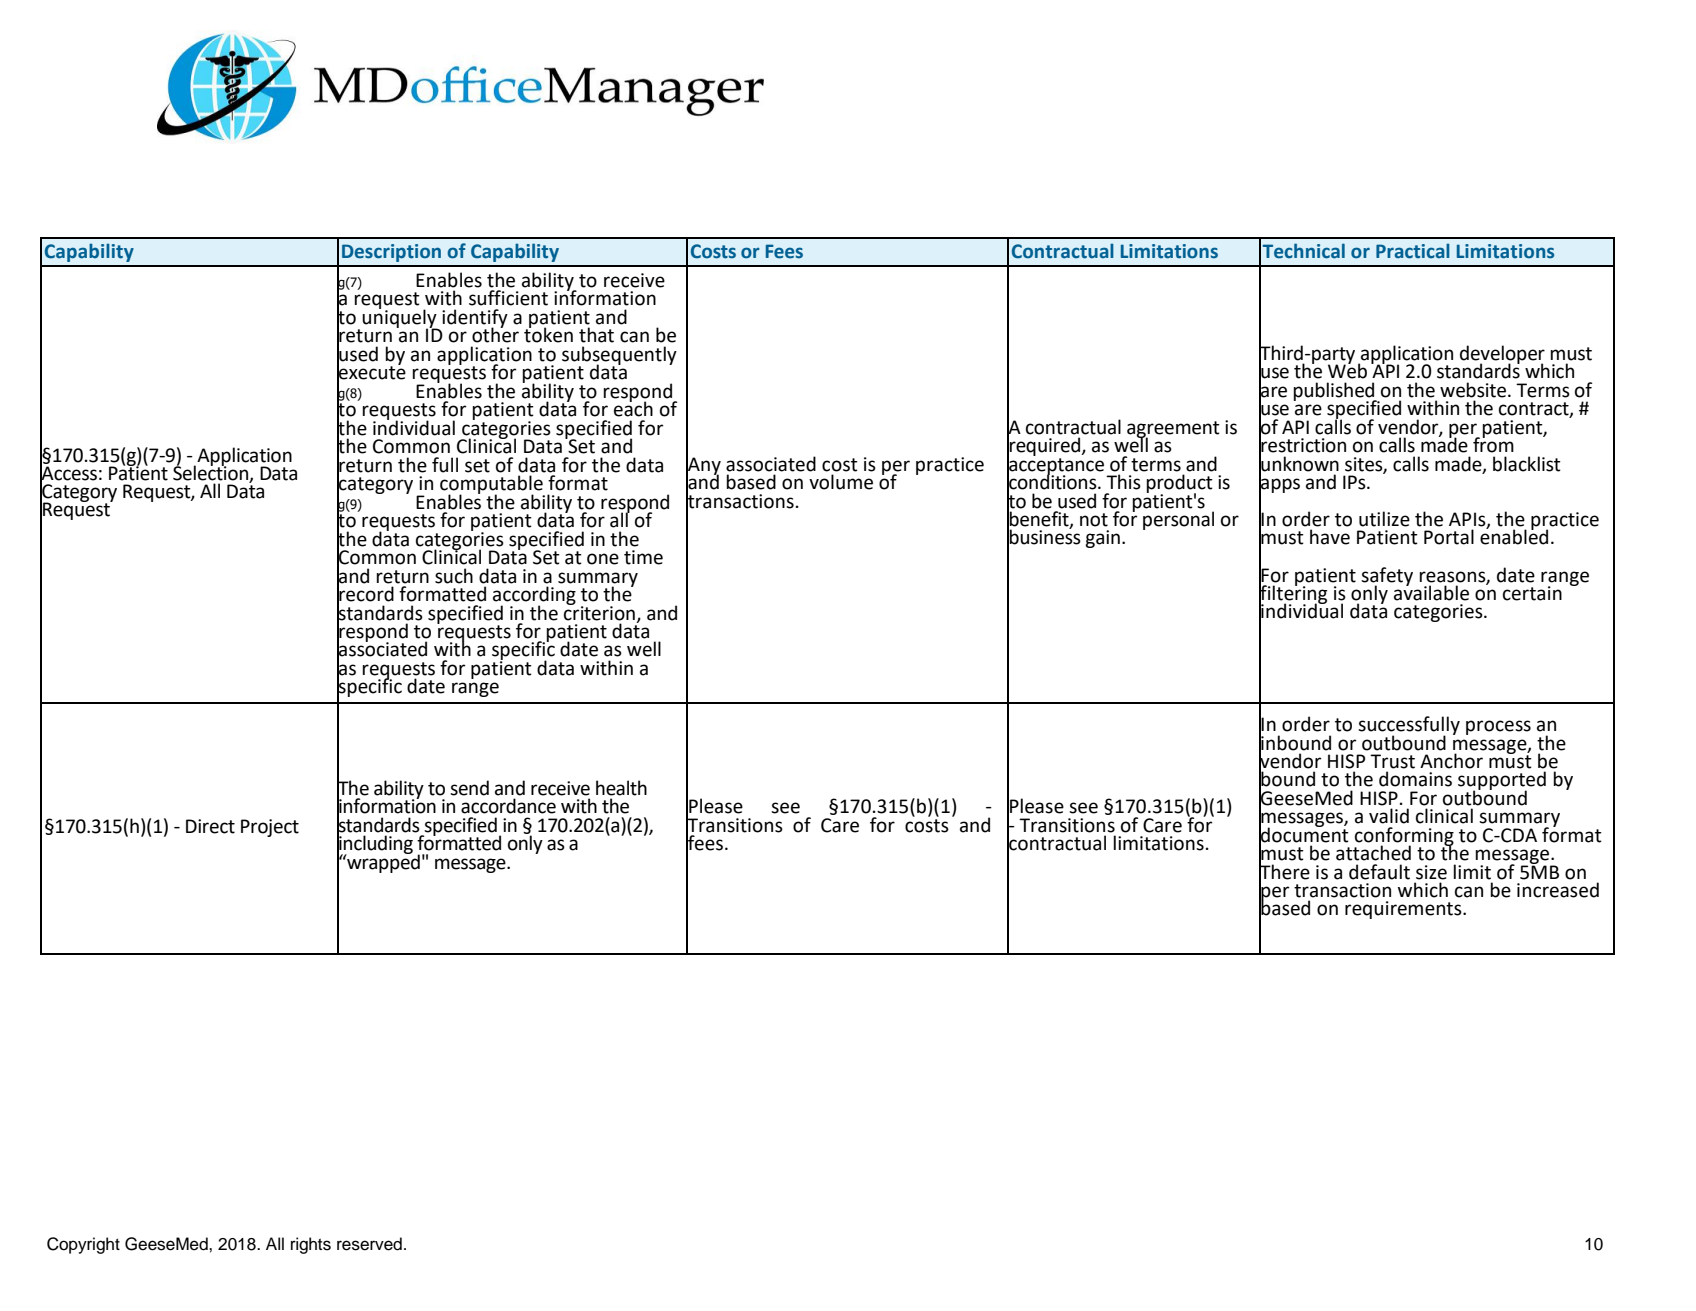 This screenshot has height=1311, width=1696. What do you see at coordinates (454, 576) in the screenshot?
I see `such` at bounding box center [454, 576].
